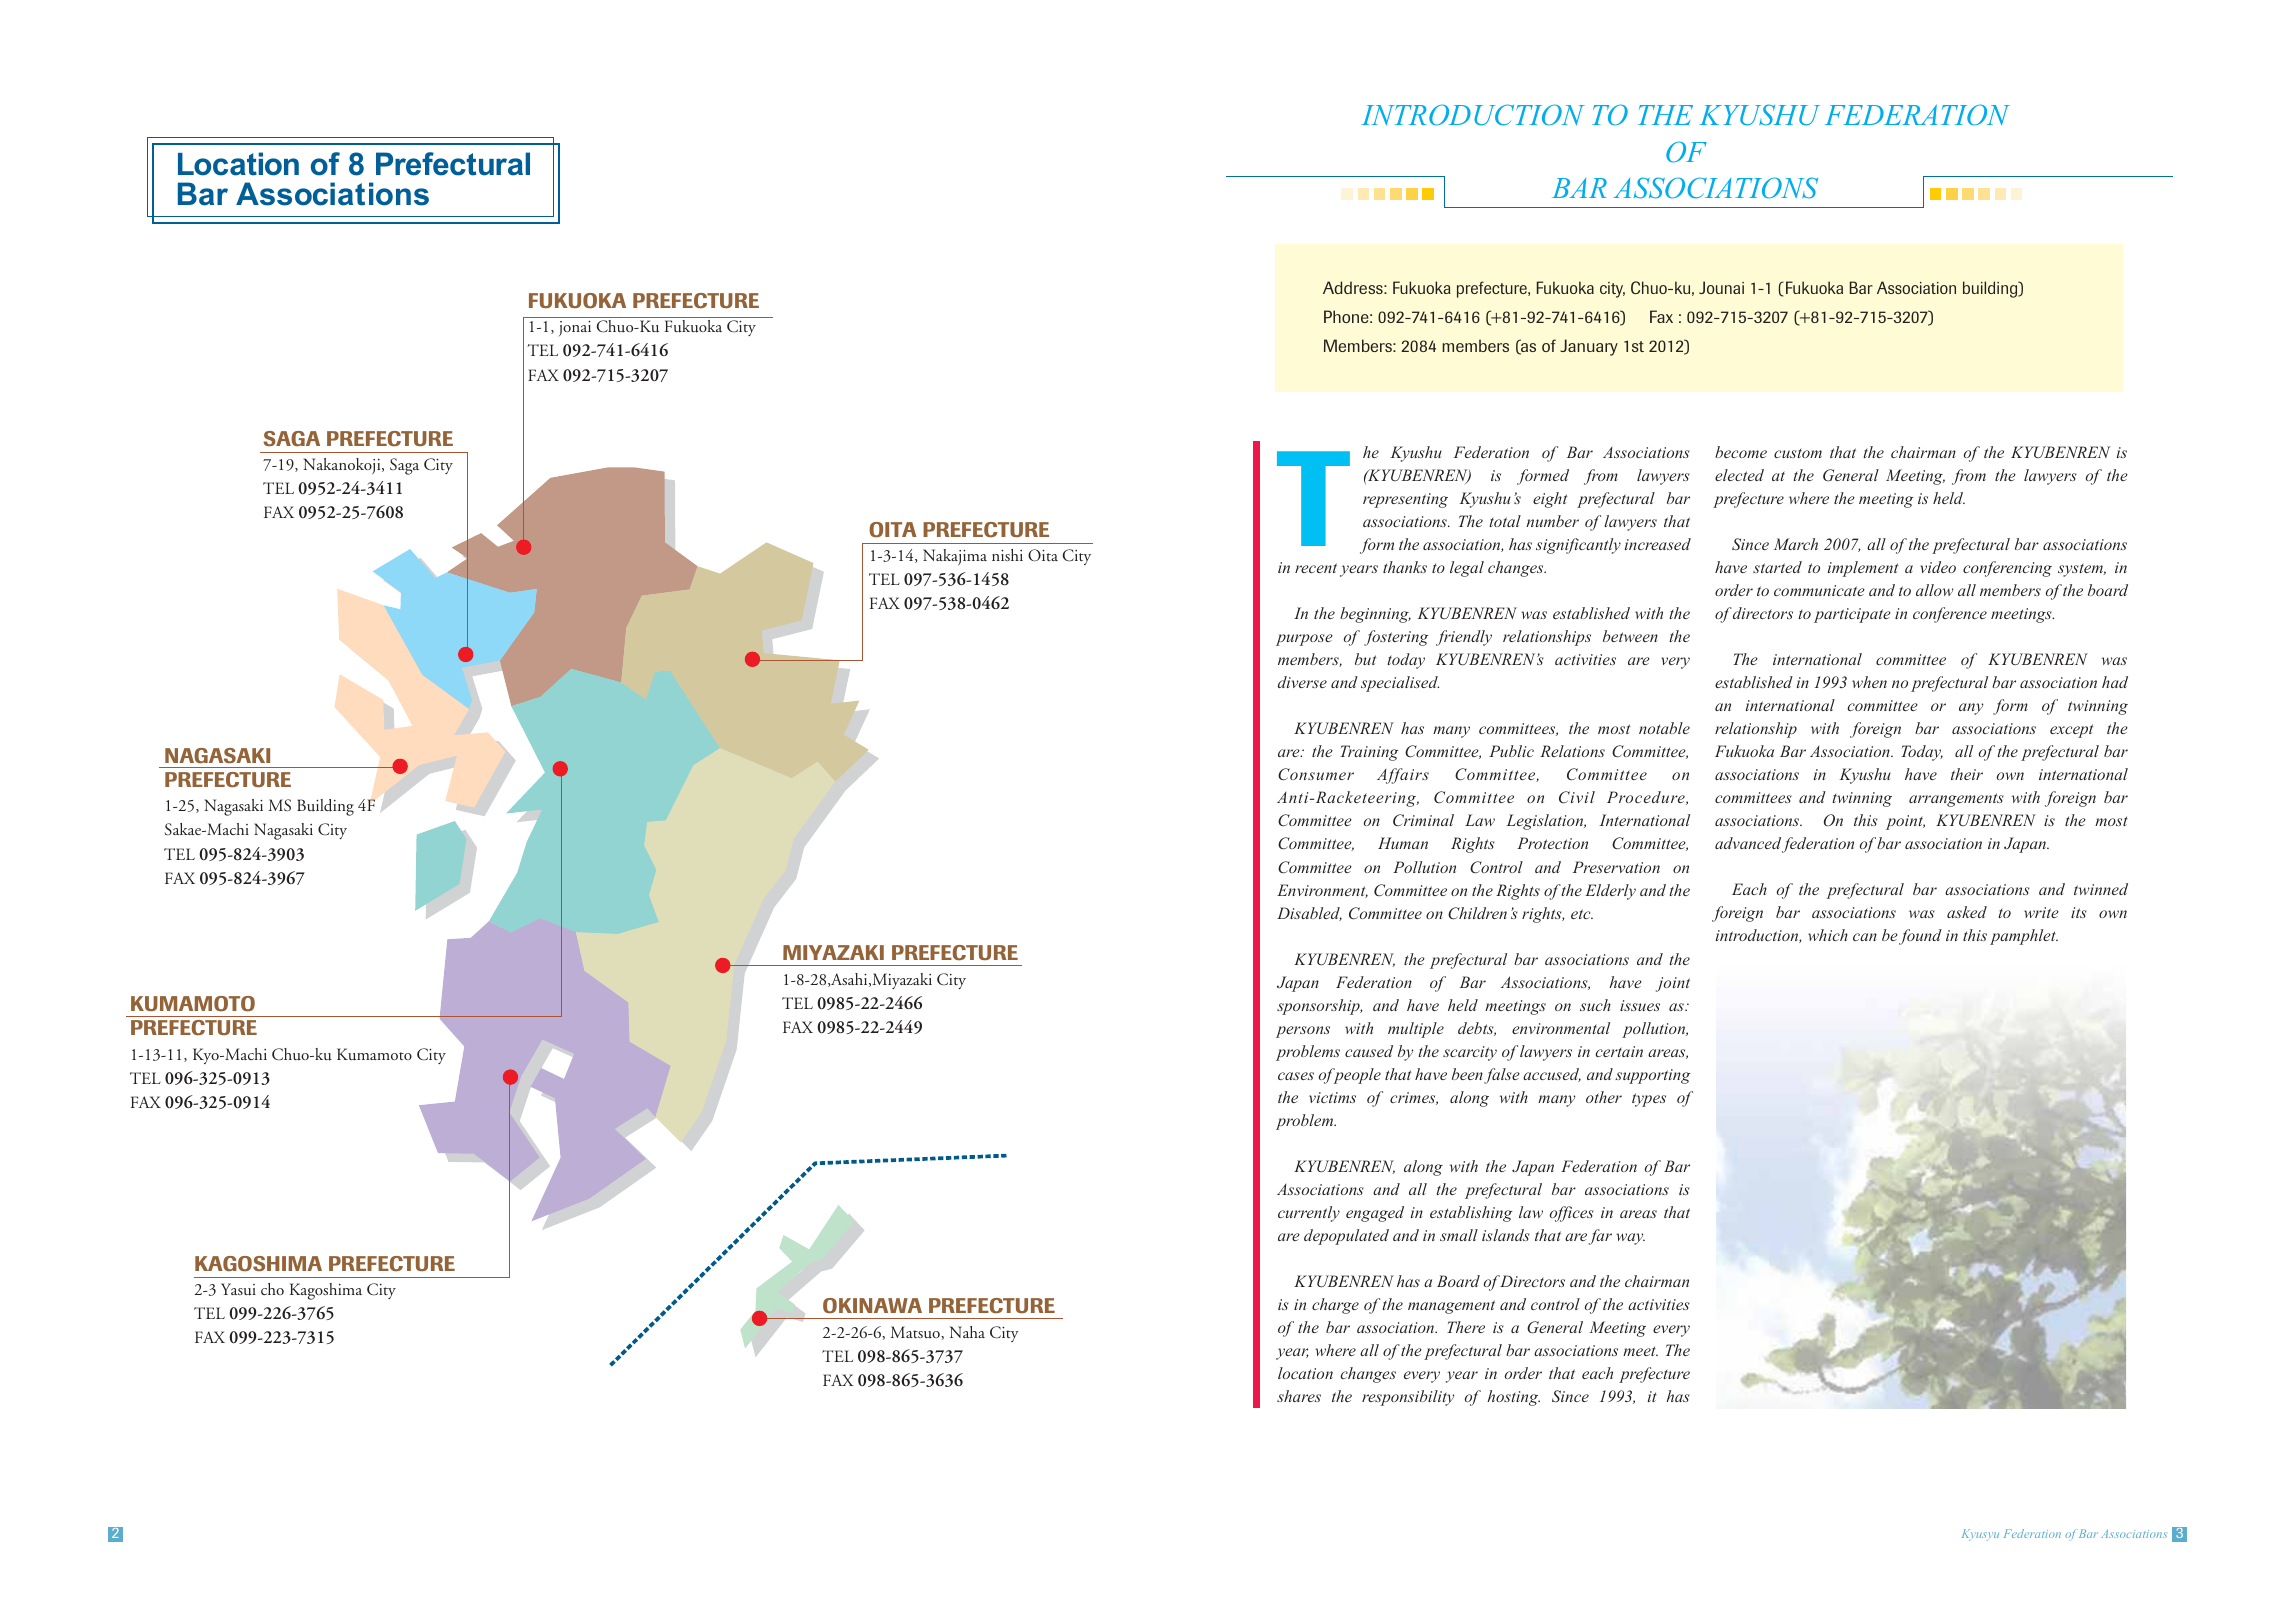  Describe the element at coordinates (1798, 453) in the screenshot. I see `custom` at that location.
